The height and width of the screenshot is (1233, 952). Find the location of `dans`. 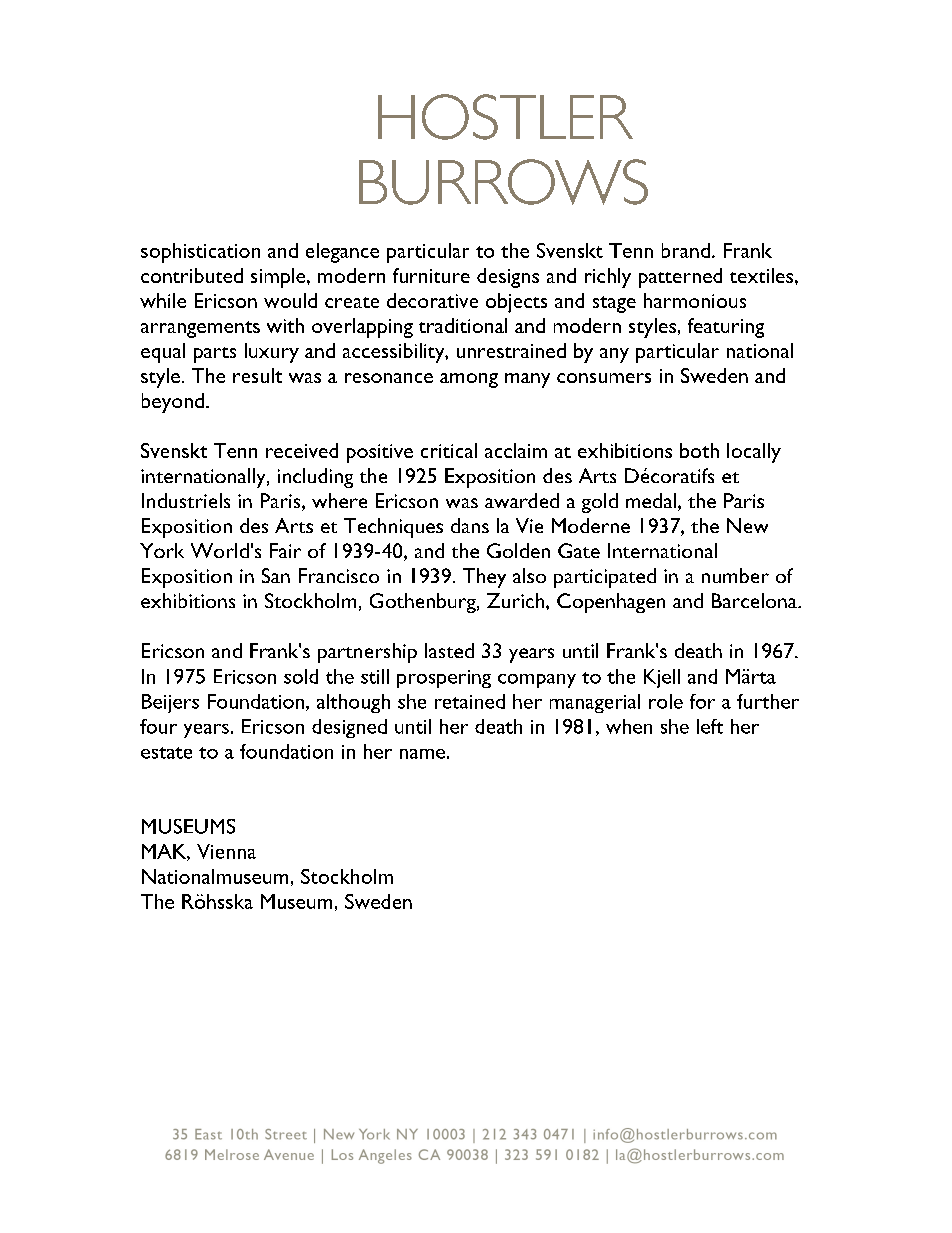

dans is located at coordinates (470, 525).
